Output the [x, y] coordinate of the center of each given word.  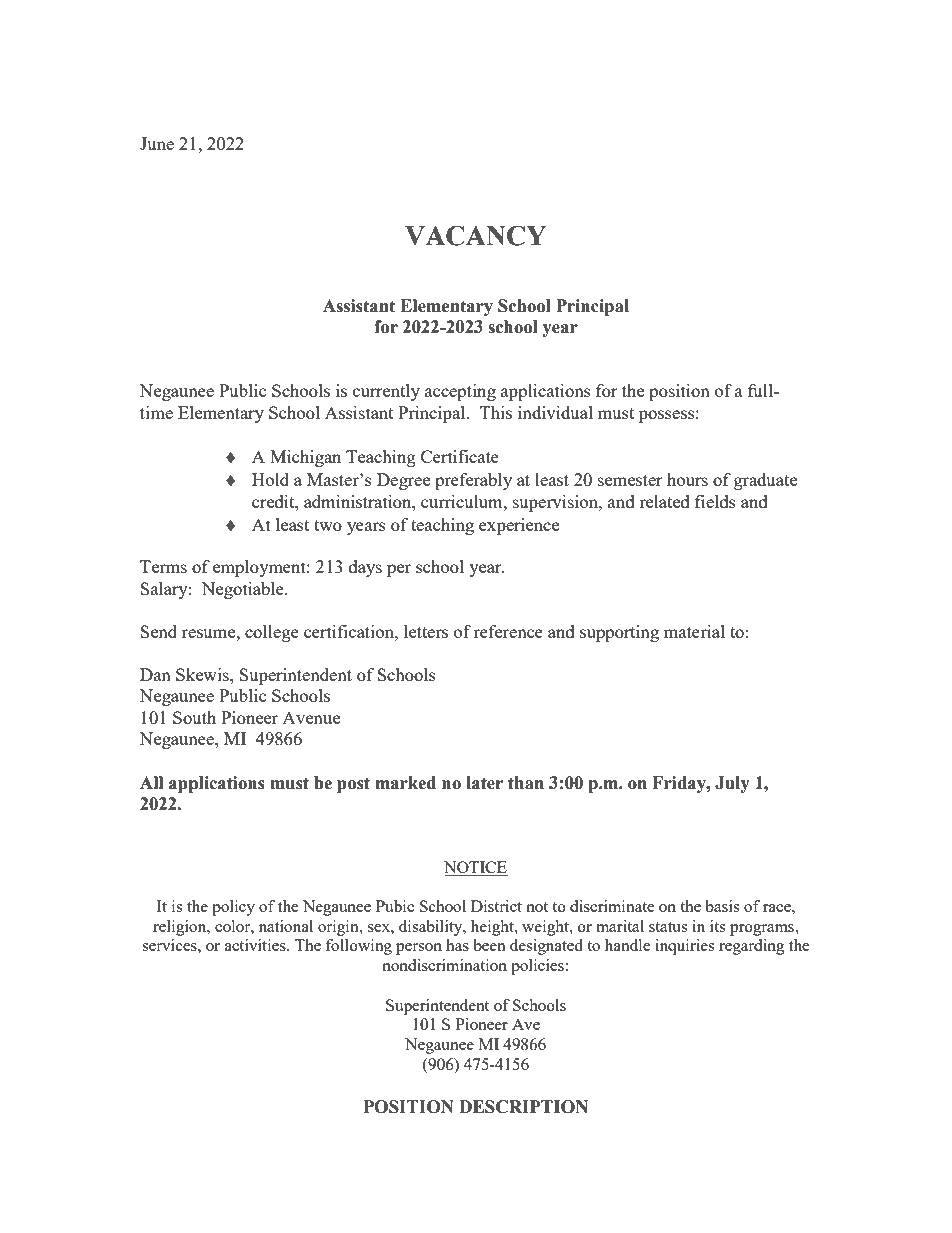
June [157, 143]
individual [555, 412]
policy [233, 908]
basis [722, 906]
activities [256, 945]
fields [715, 501]
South [194, 717]
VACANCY [475, 235]
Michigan [305, 458]
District [496, 906]
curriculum [463, 501]
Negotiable [244, 590]
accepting [460, 392]
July [732, 784]
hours [687, 479]
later [484, 783]
